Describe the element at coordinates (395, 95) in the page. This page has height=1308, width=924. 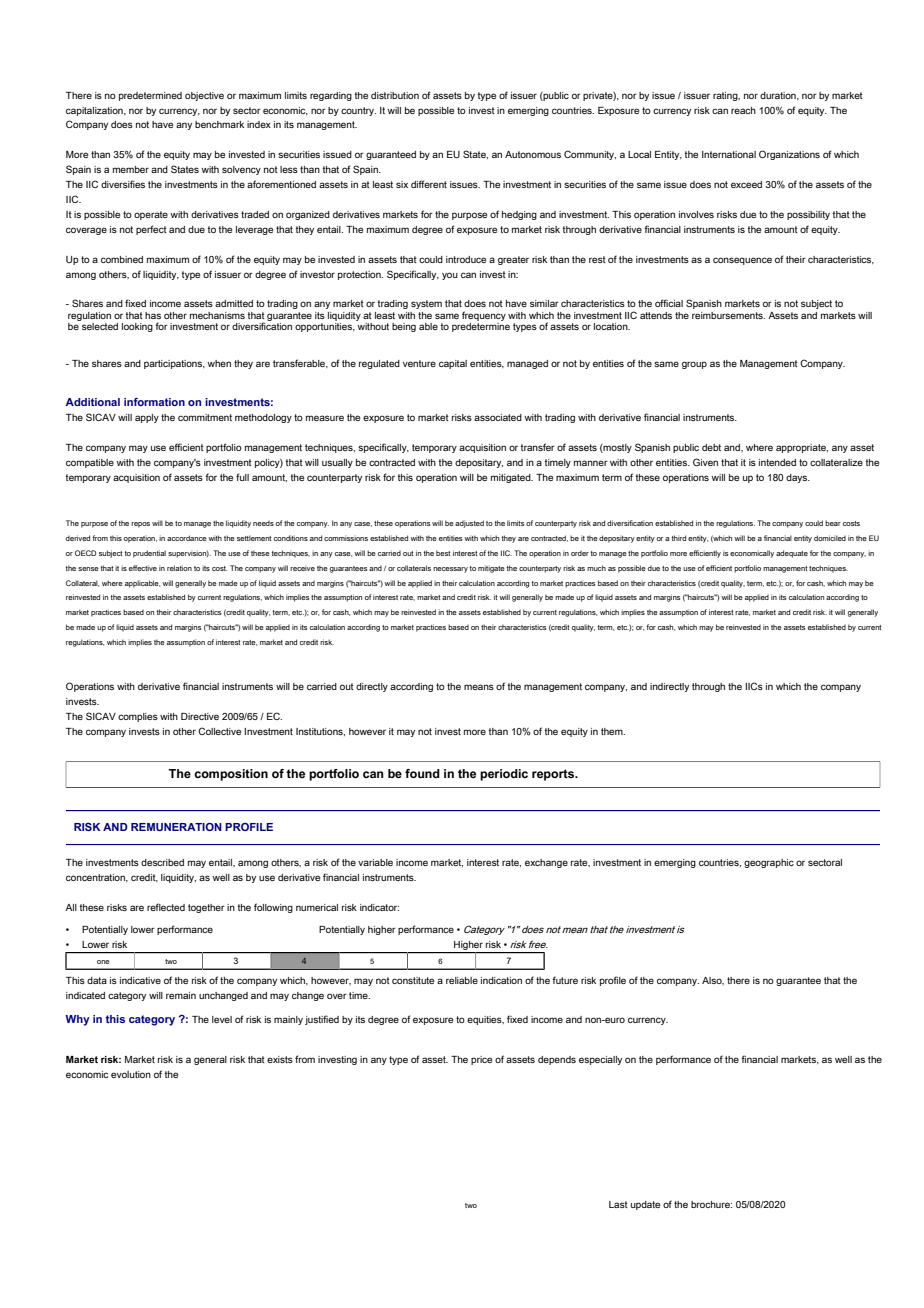
I see `distribution` at that location.
